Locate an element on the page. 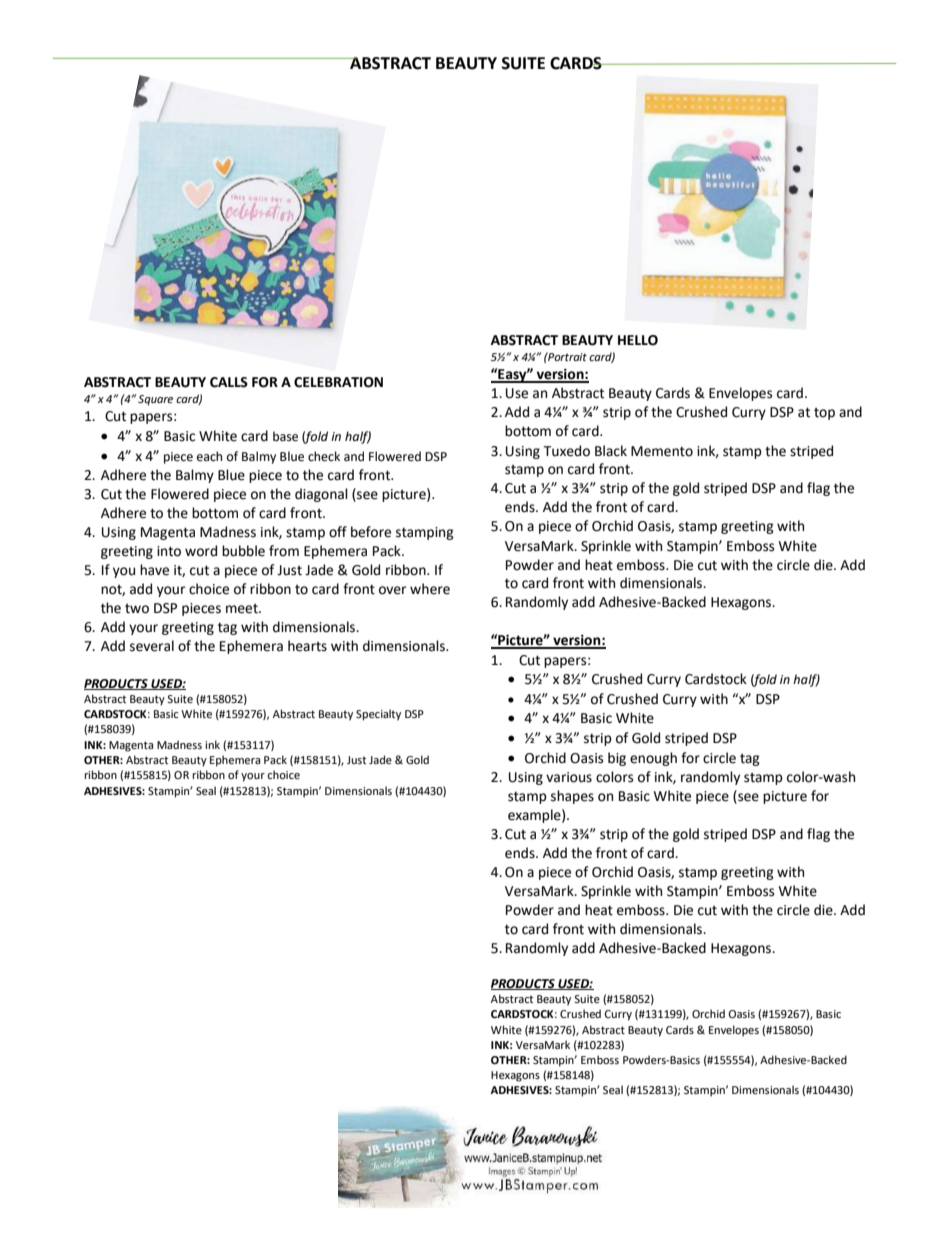  Memento is located at coordinates (662, 451).
